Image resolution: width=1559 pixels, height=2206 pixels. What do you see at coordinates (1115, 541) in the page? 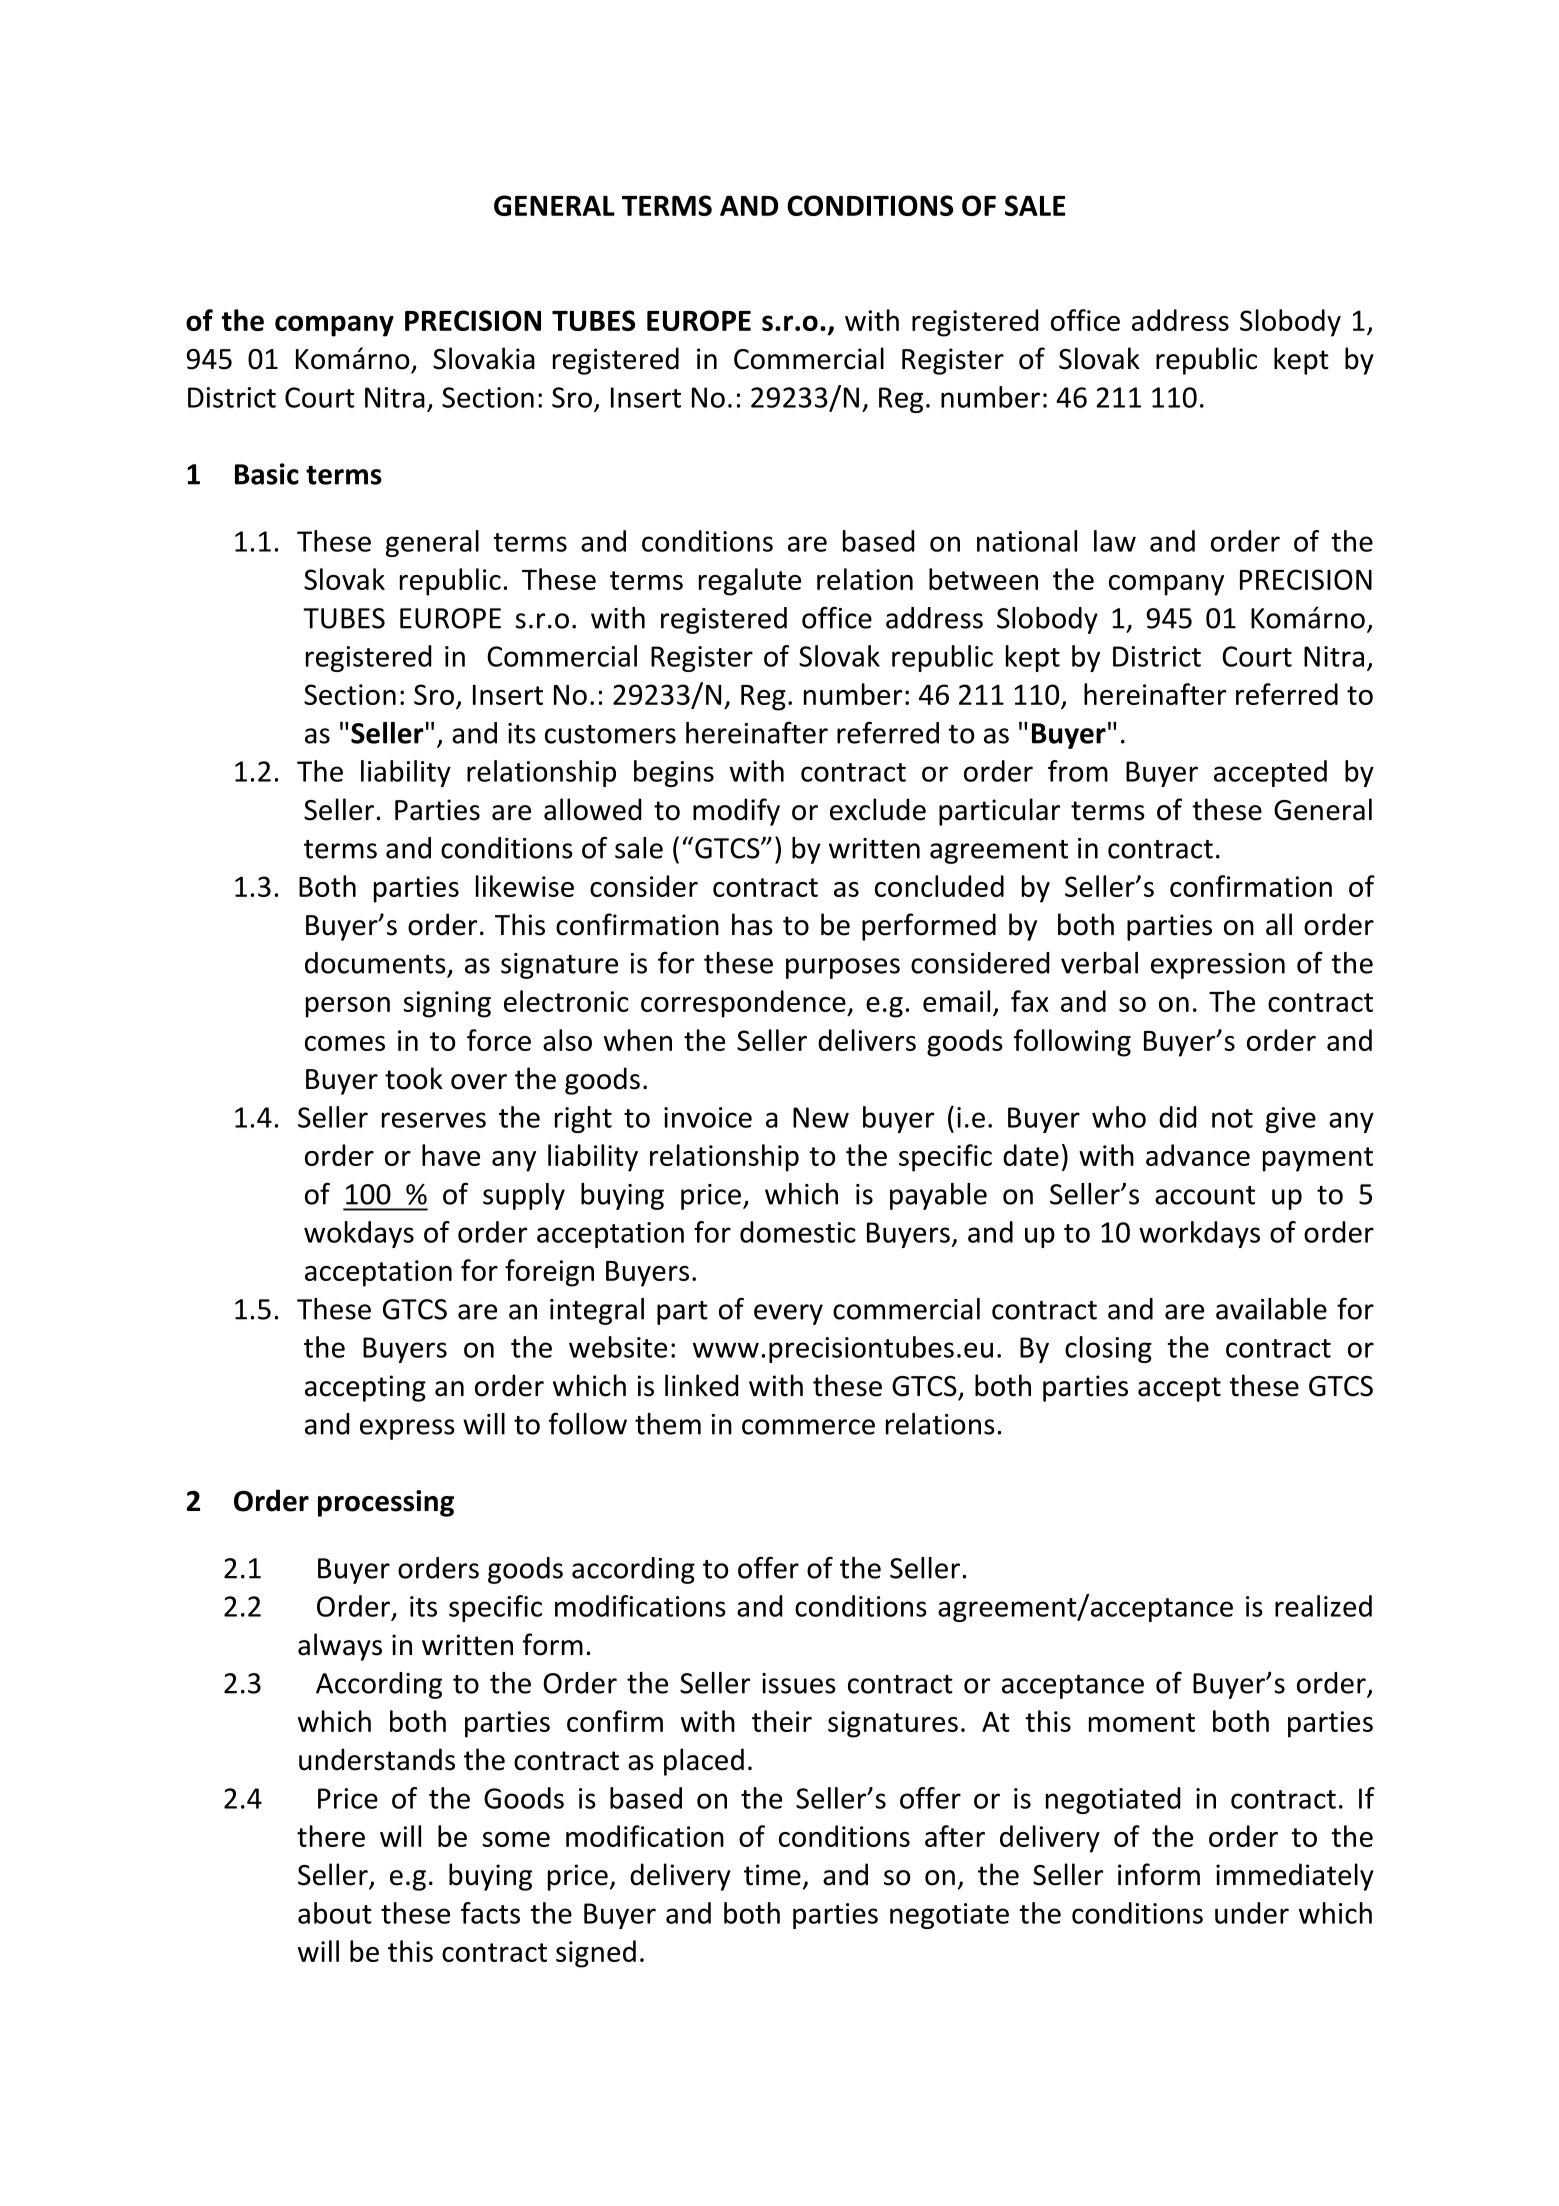
I see `law` at bounding box center [1115, 541].
